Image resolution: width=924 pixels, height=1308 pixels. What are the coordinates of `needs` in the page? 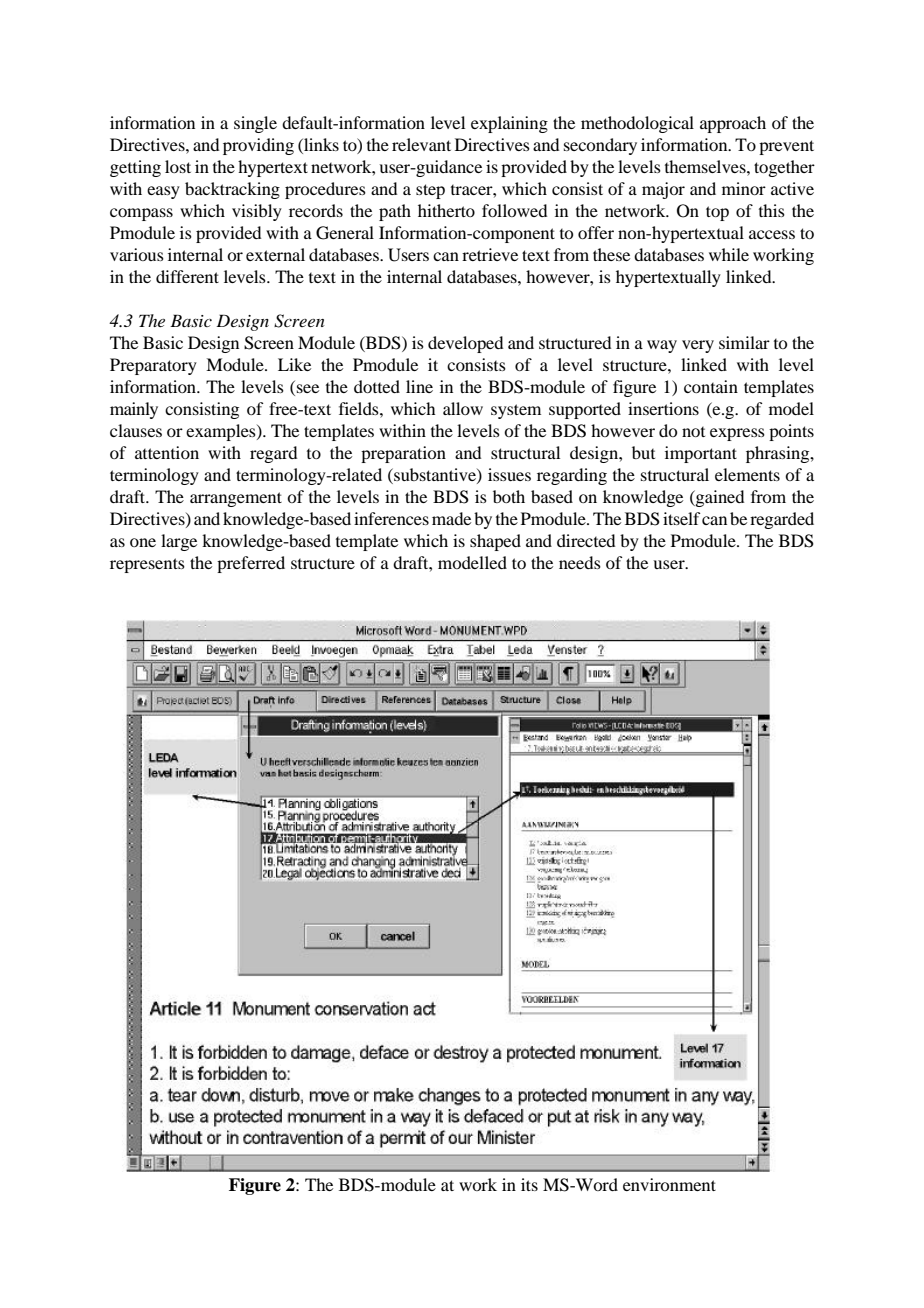 It's located at (580, 562).
